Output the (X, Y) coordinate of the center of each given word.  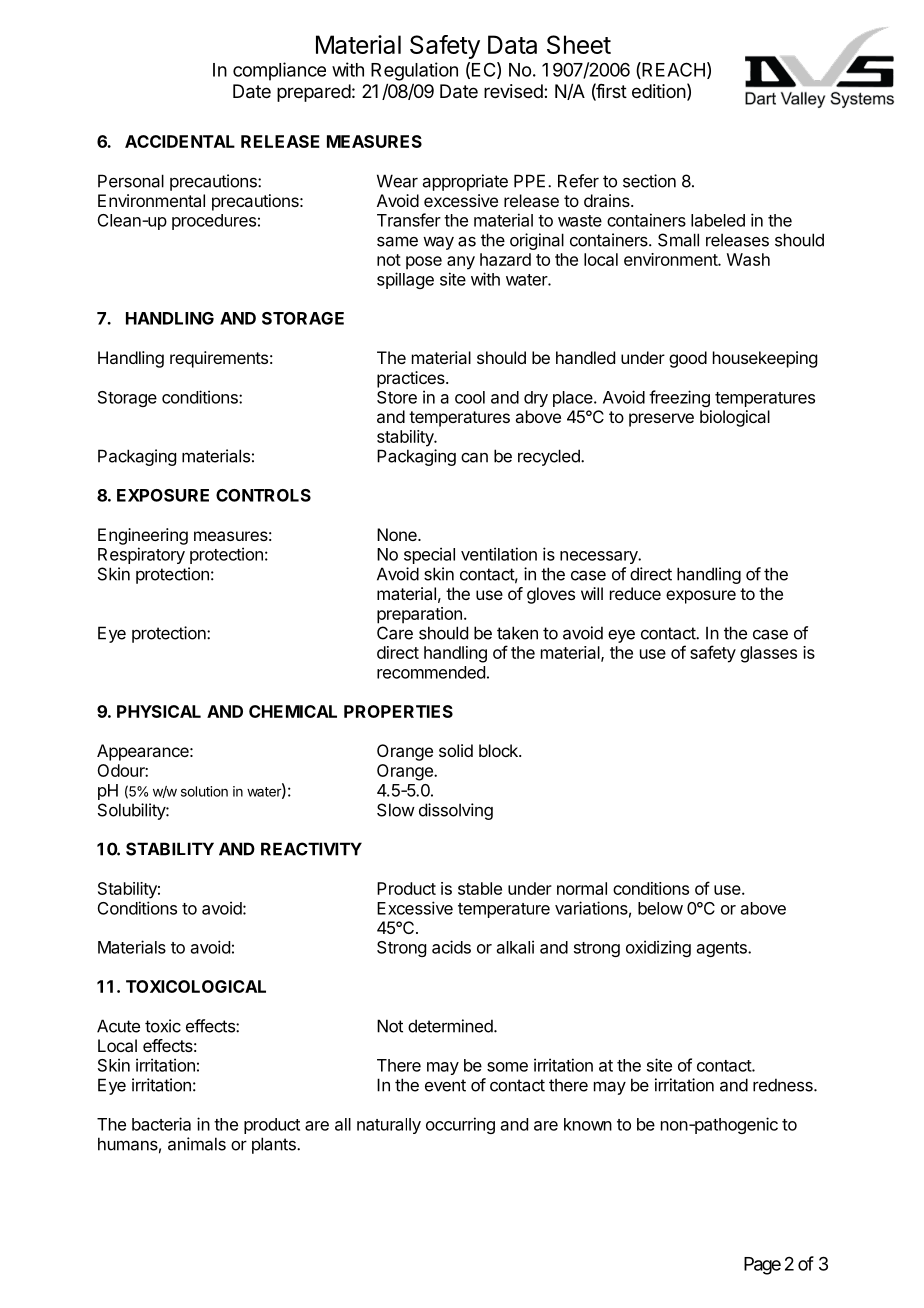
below (660, 908)
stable (480, 888)
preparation (419, 615)
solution (204, 791)
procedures (214, 222)
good (688, 359)
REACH (672, 70)
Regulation (414, 71)
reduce (635, 593)
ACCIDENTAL (180, 141)
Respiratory (141, 555)
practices (412, 379)
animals (197, 1144)
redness (784, 1085)
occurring (460, 1125)
